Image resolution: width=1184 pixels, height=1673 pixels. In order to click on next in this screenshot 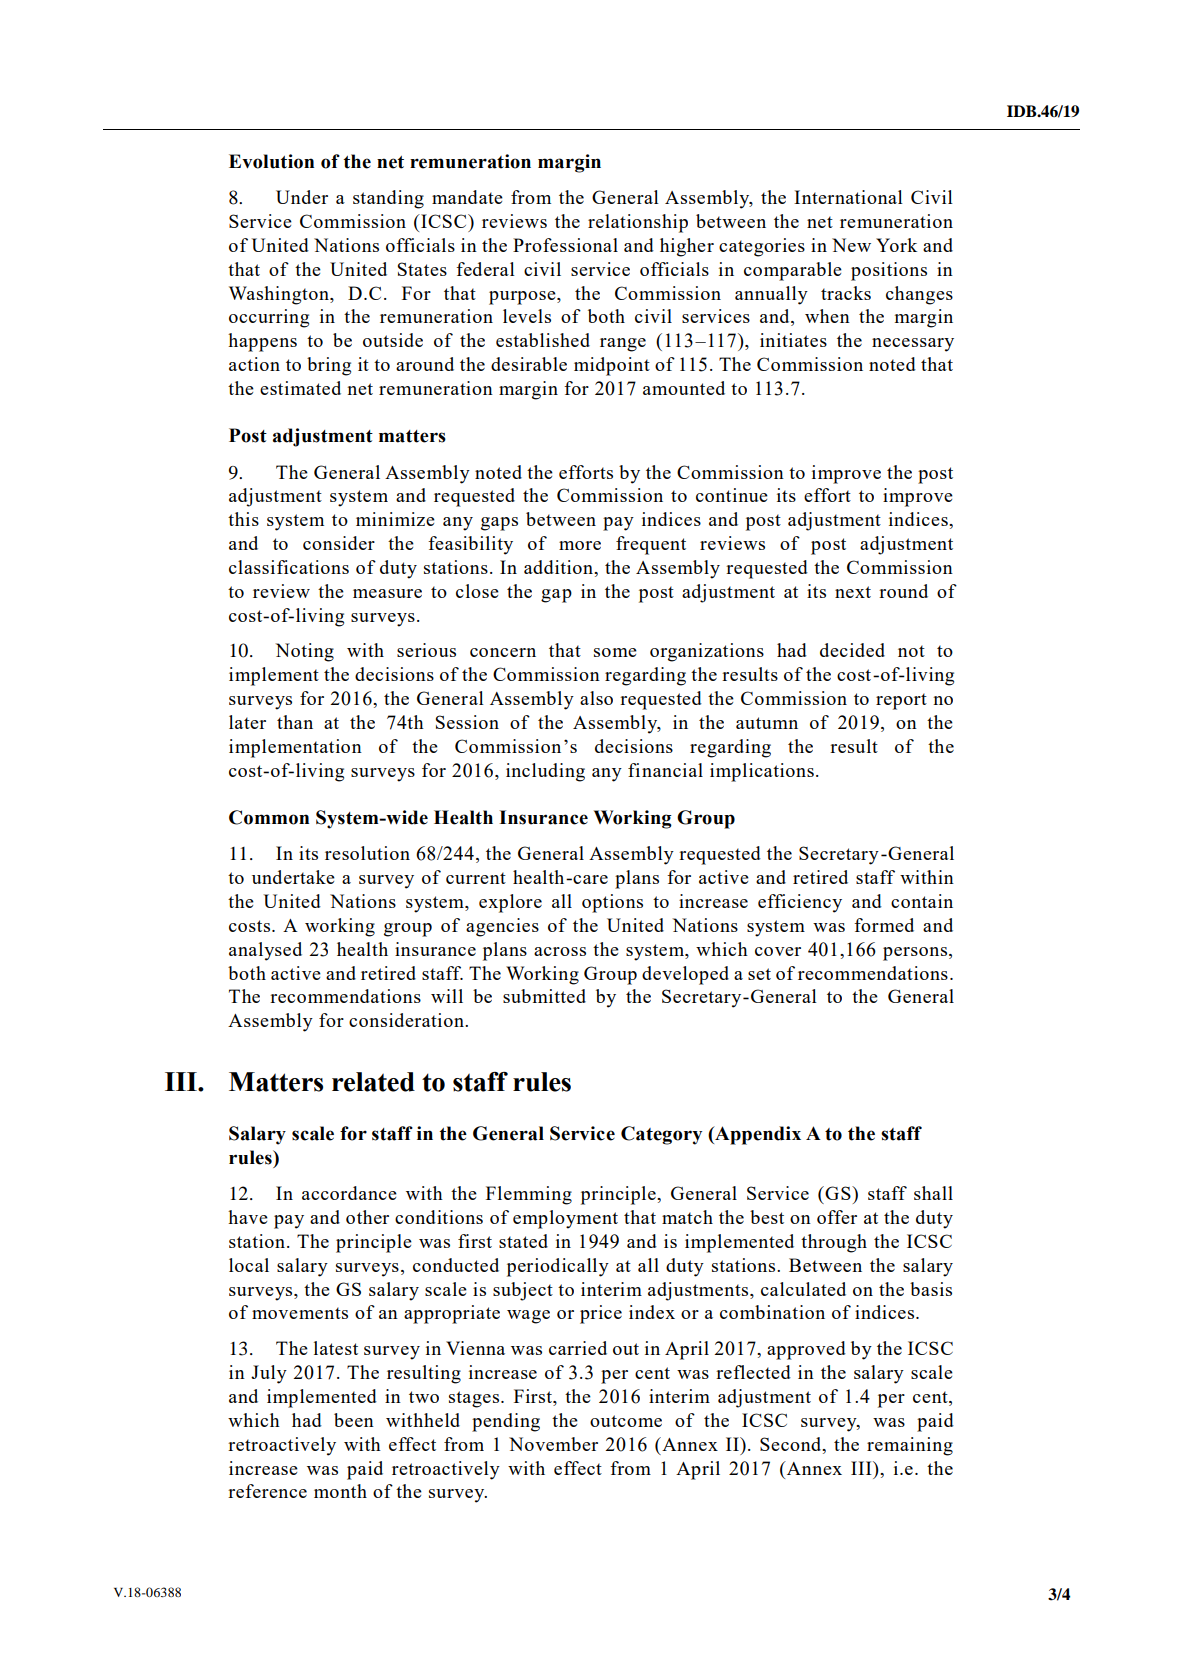, I will do `click(853, 592)`.
